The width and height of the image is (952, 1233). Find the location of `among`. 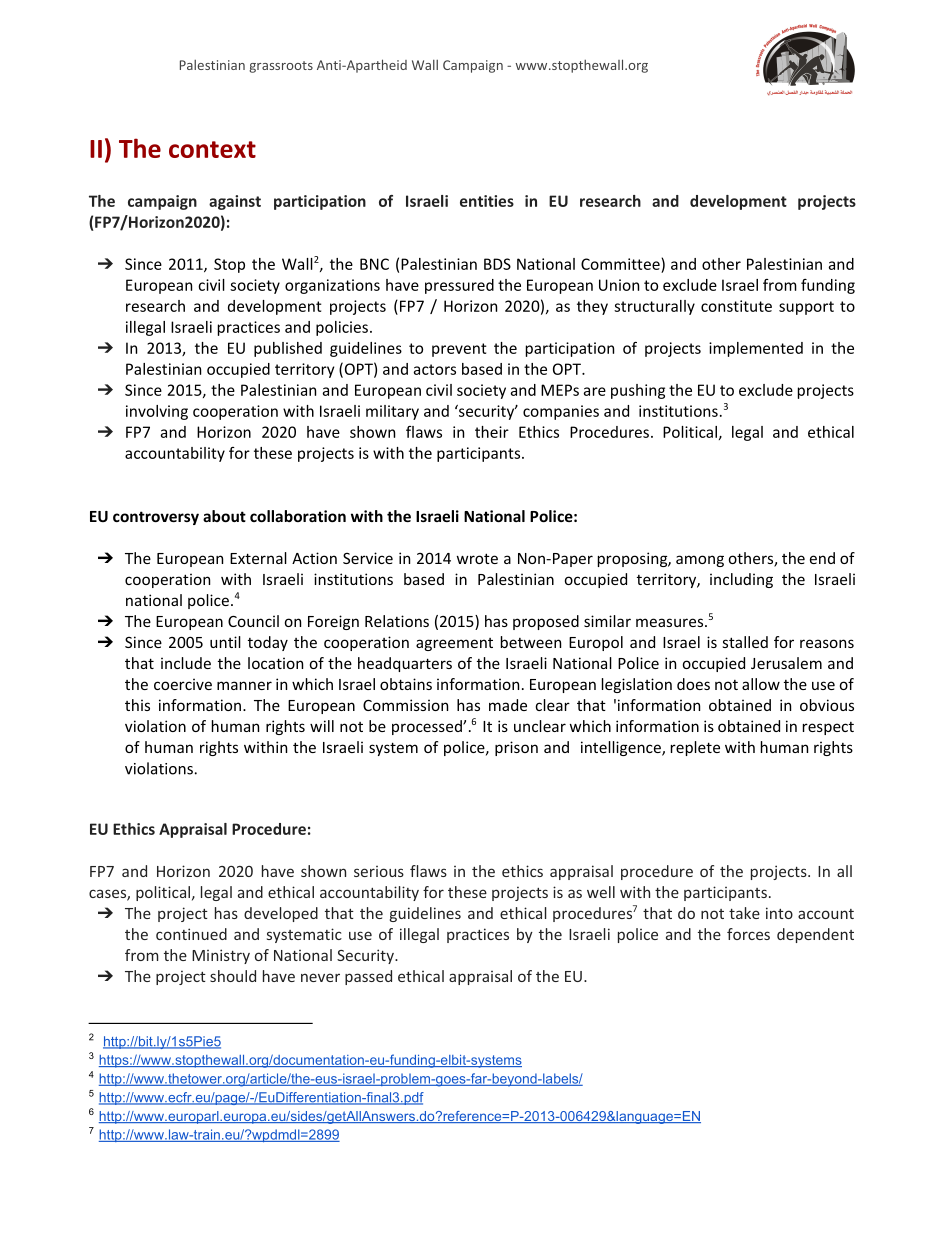

among is located at coordinates (700, 561).
